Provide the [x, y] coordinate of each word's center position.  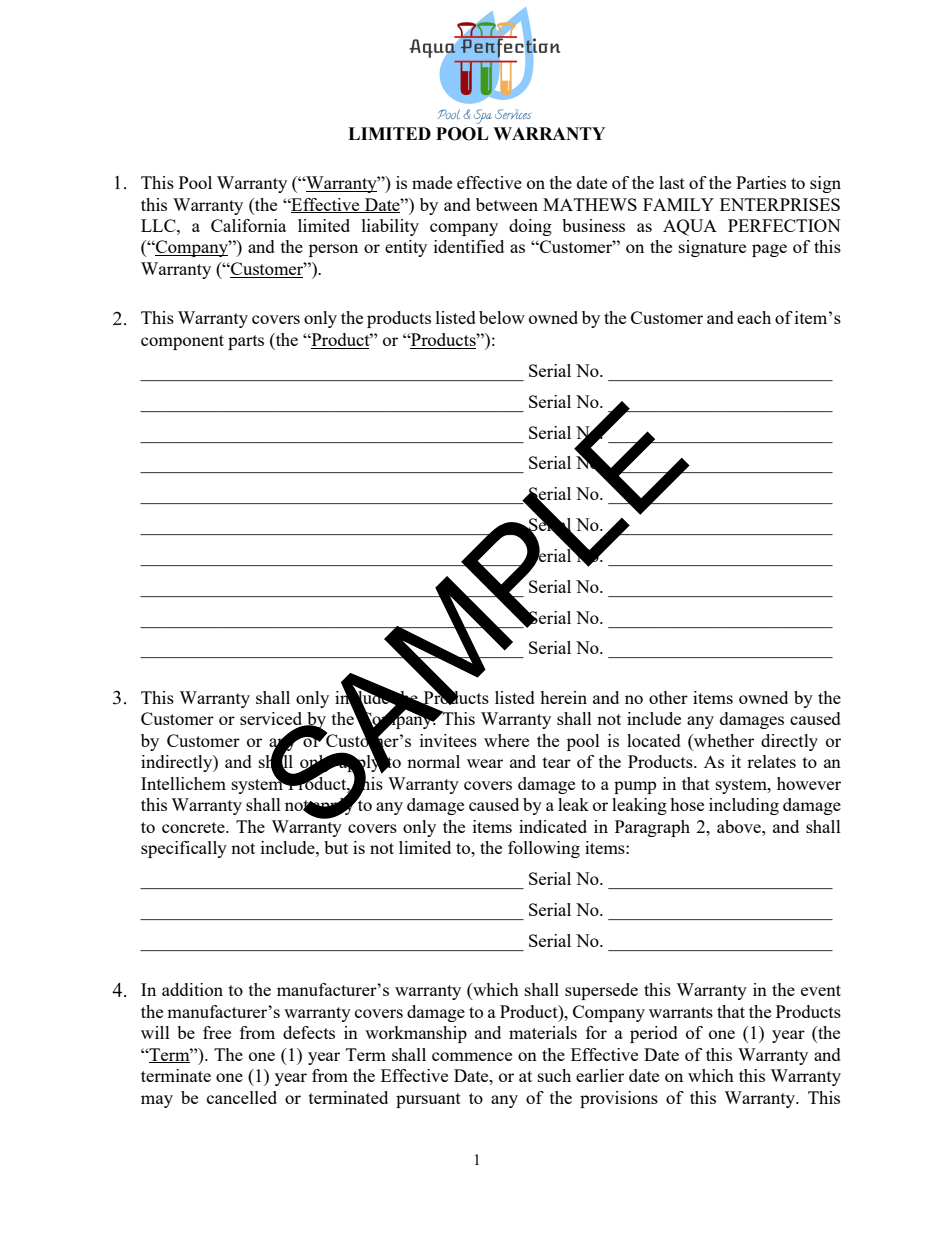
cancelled [242, 1097]
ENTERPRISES [780, 204]
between [507, 204]
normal [433, 761]
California [248, 225]
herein [563, 697]
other [668, 697]
